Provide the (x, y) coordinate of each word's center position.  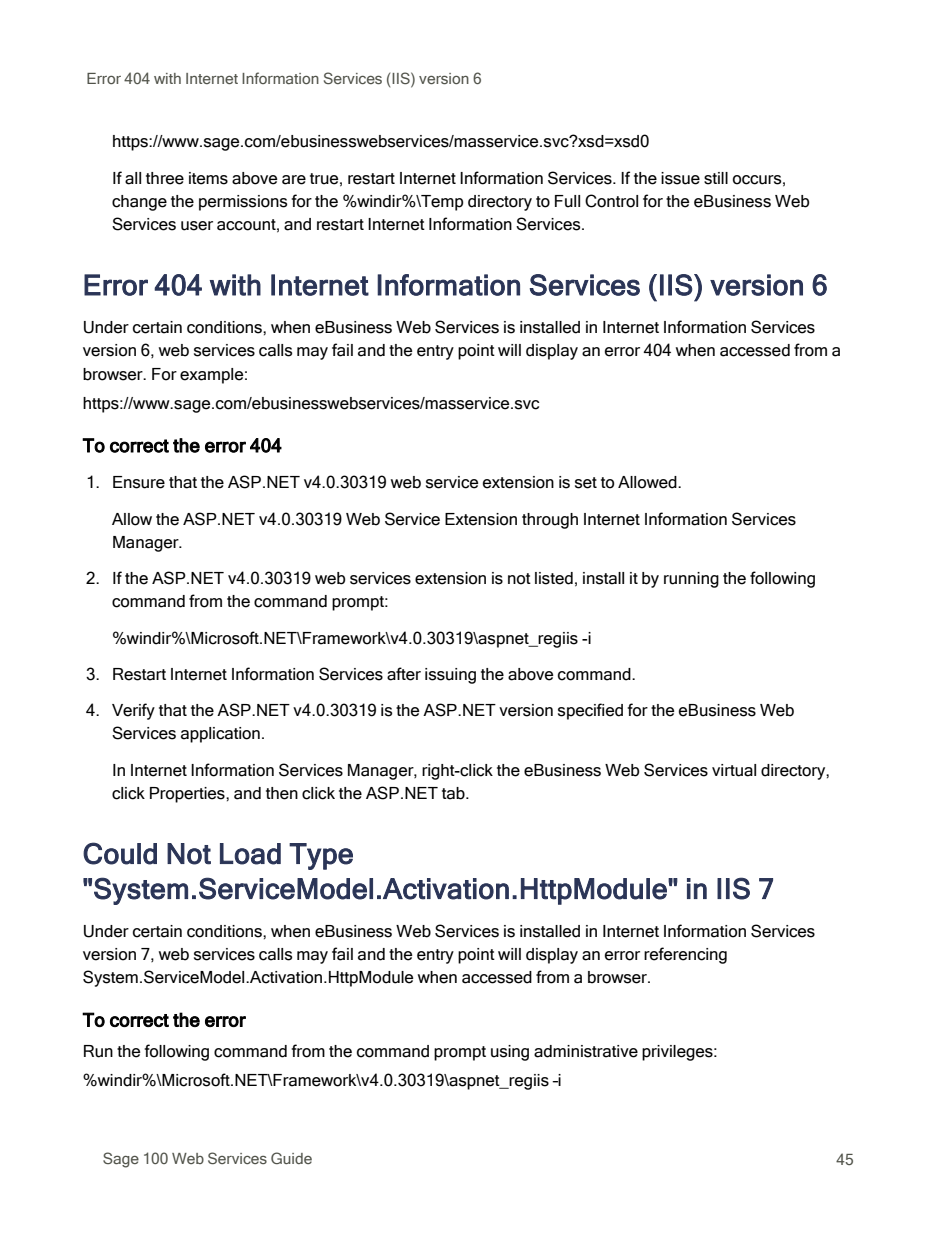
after (404, 674)
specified (590, 711)
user (197, 226)
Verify (133, 711)
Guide (291, 1158)
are (294, 180)
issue (680, 178)
